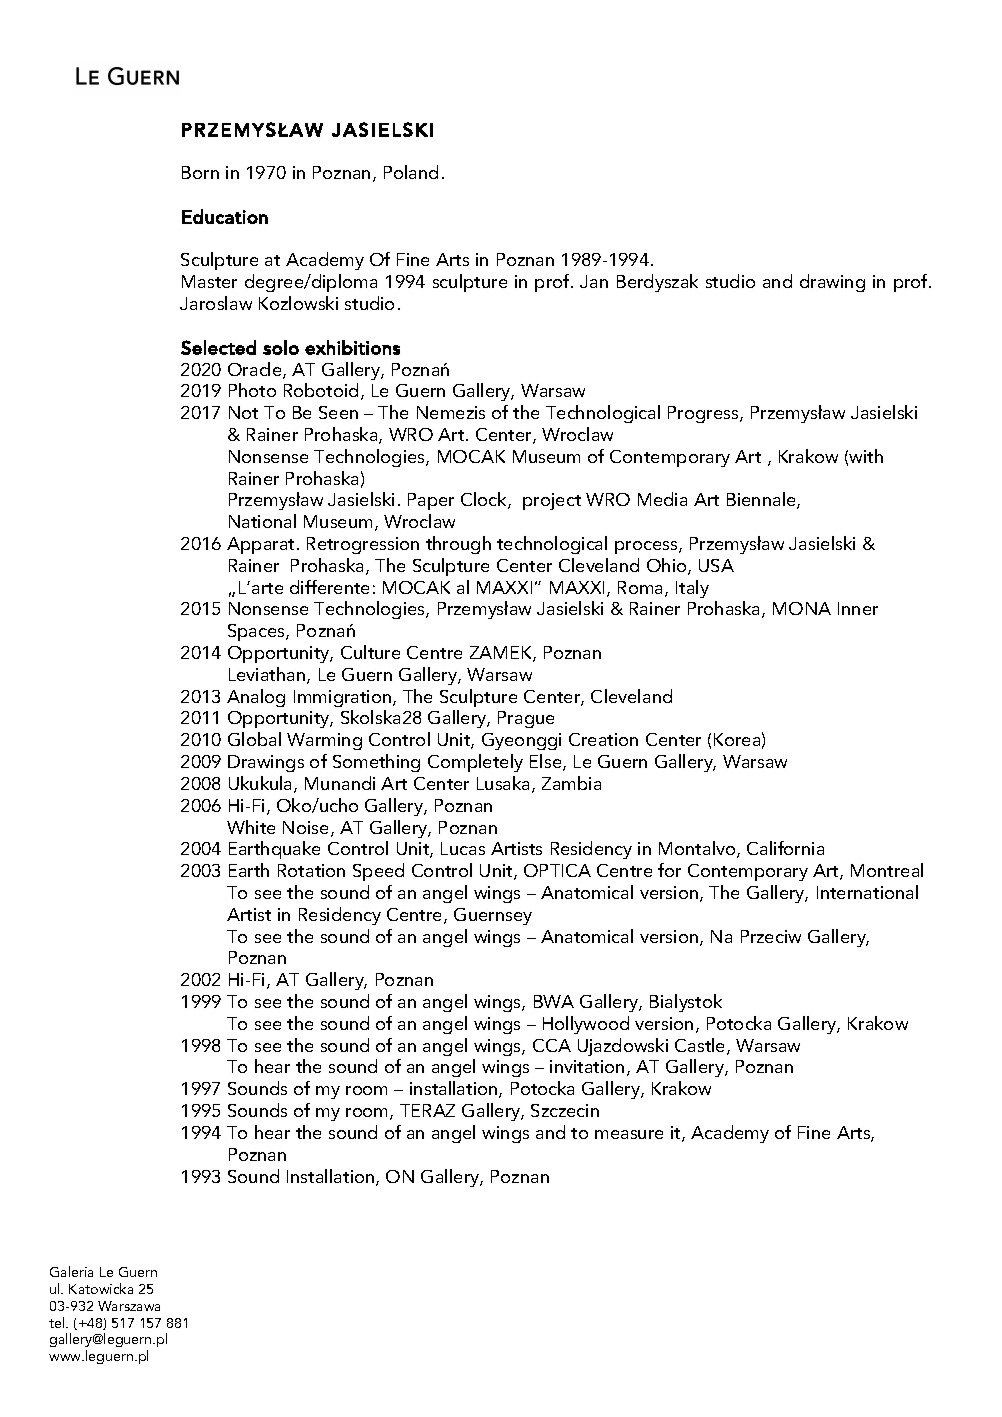 The width and height of the screenshot is (1002, 1417). Describe the element at coordinates (552, 1045) in the screenshot. I see `CCA` at that location.
